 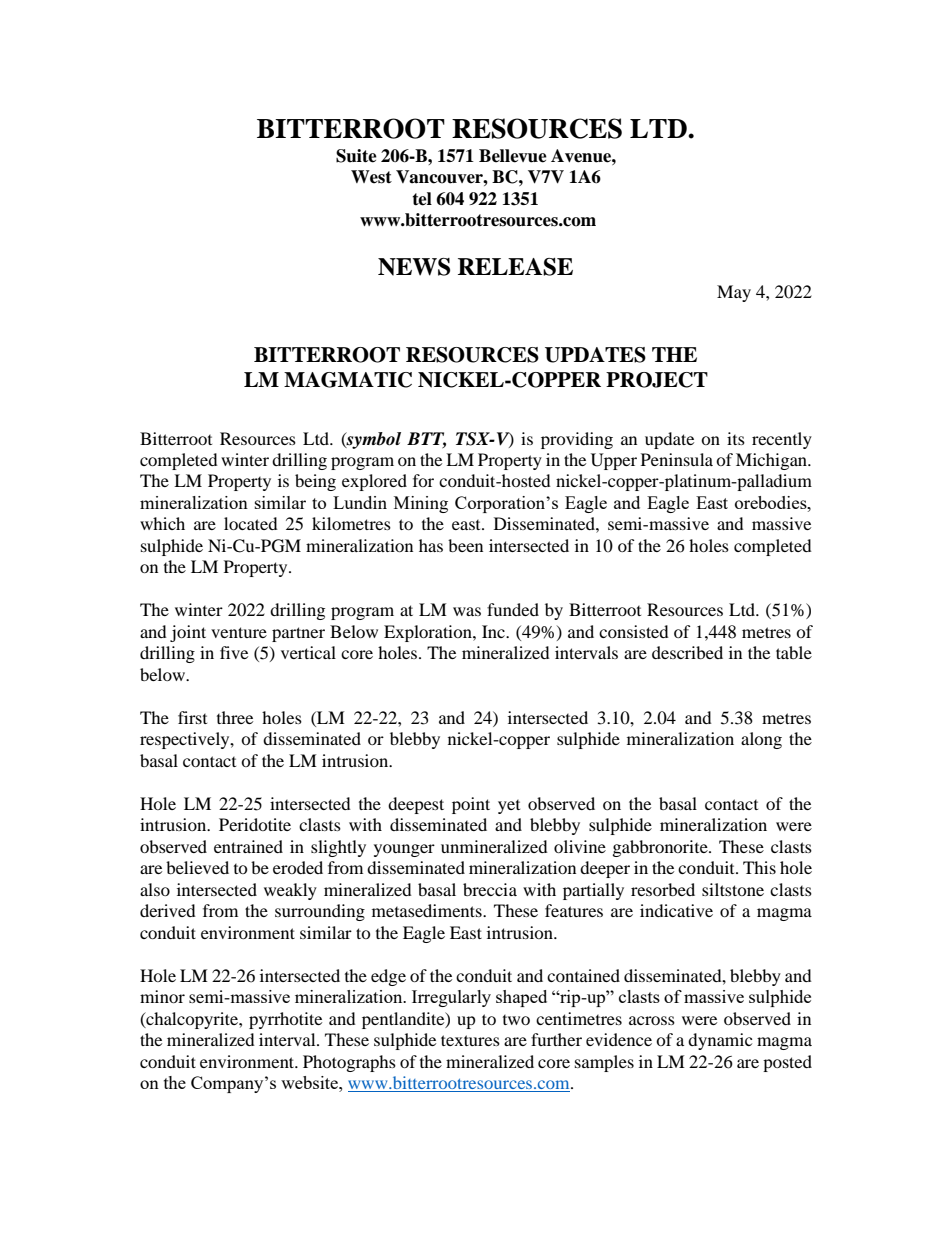 I want to click on dynamic, so click(x=720, y=1041).
